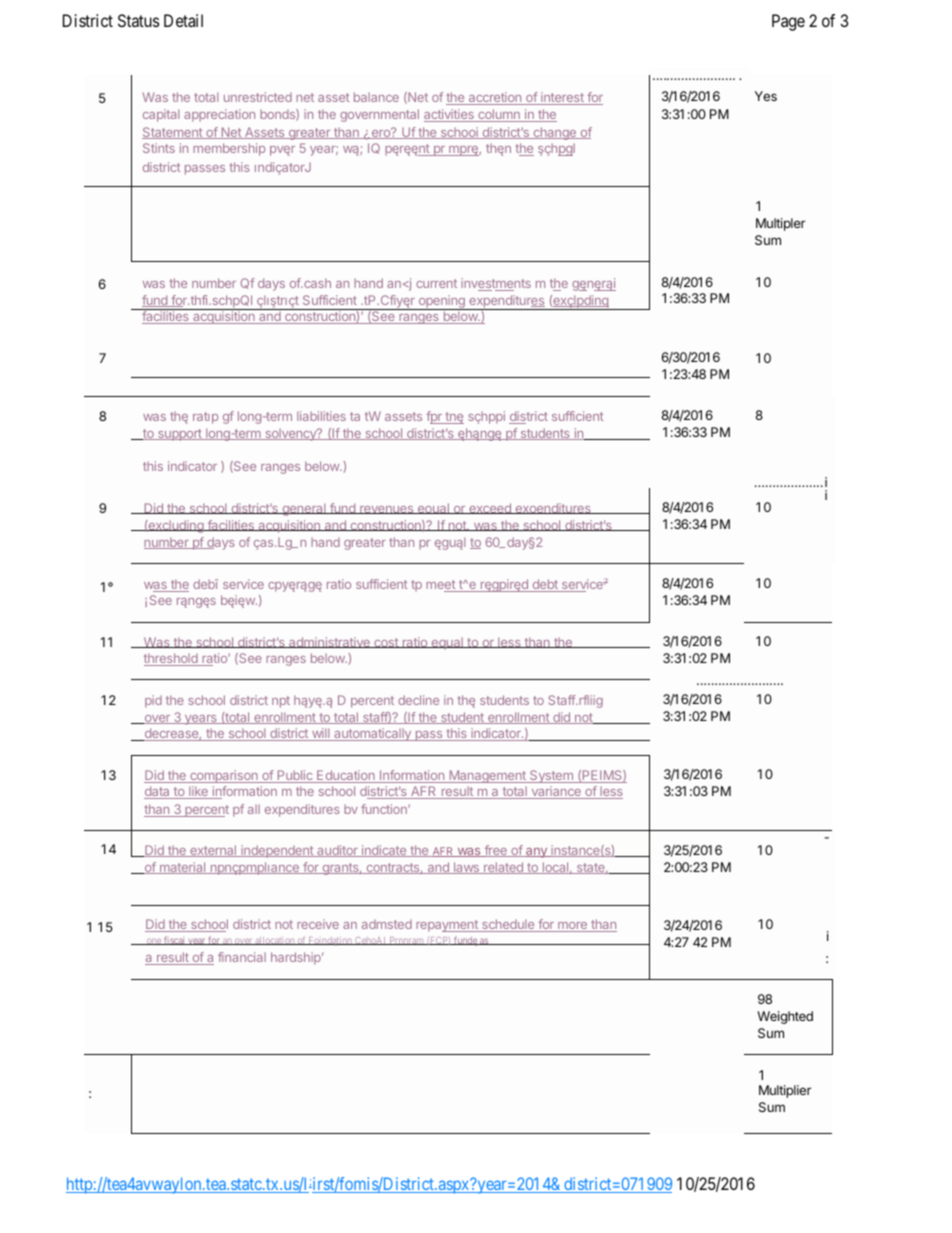 The height and width of the screenshot is (1233, 952). What do you see at coordinates (551, 776) in the screenshot?
I see `System` at bounding box center [551, 776].
